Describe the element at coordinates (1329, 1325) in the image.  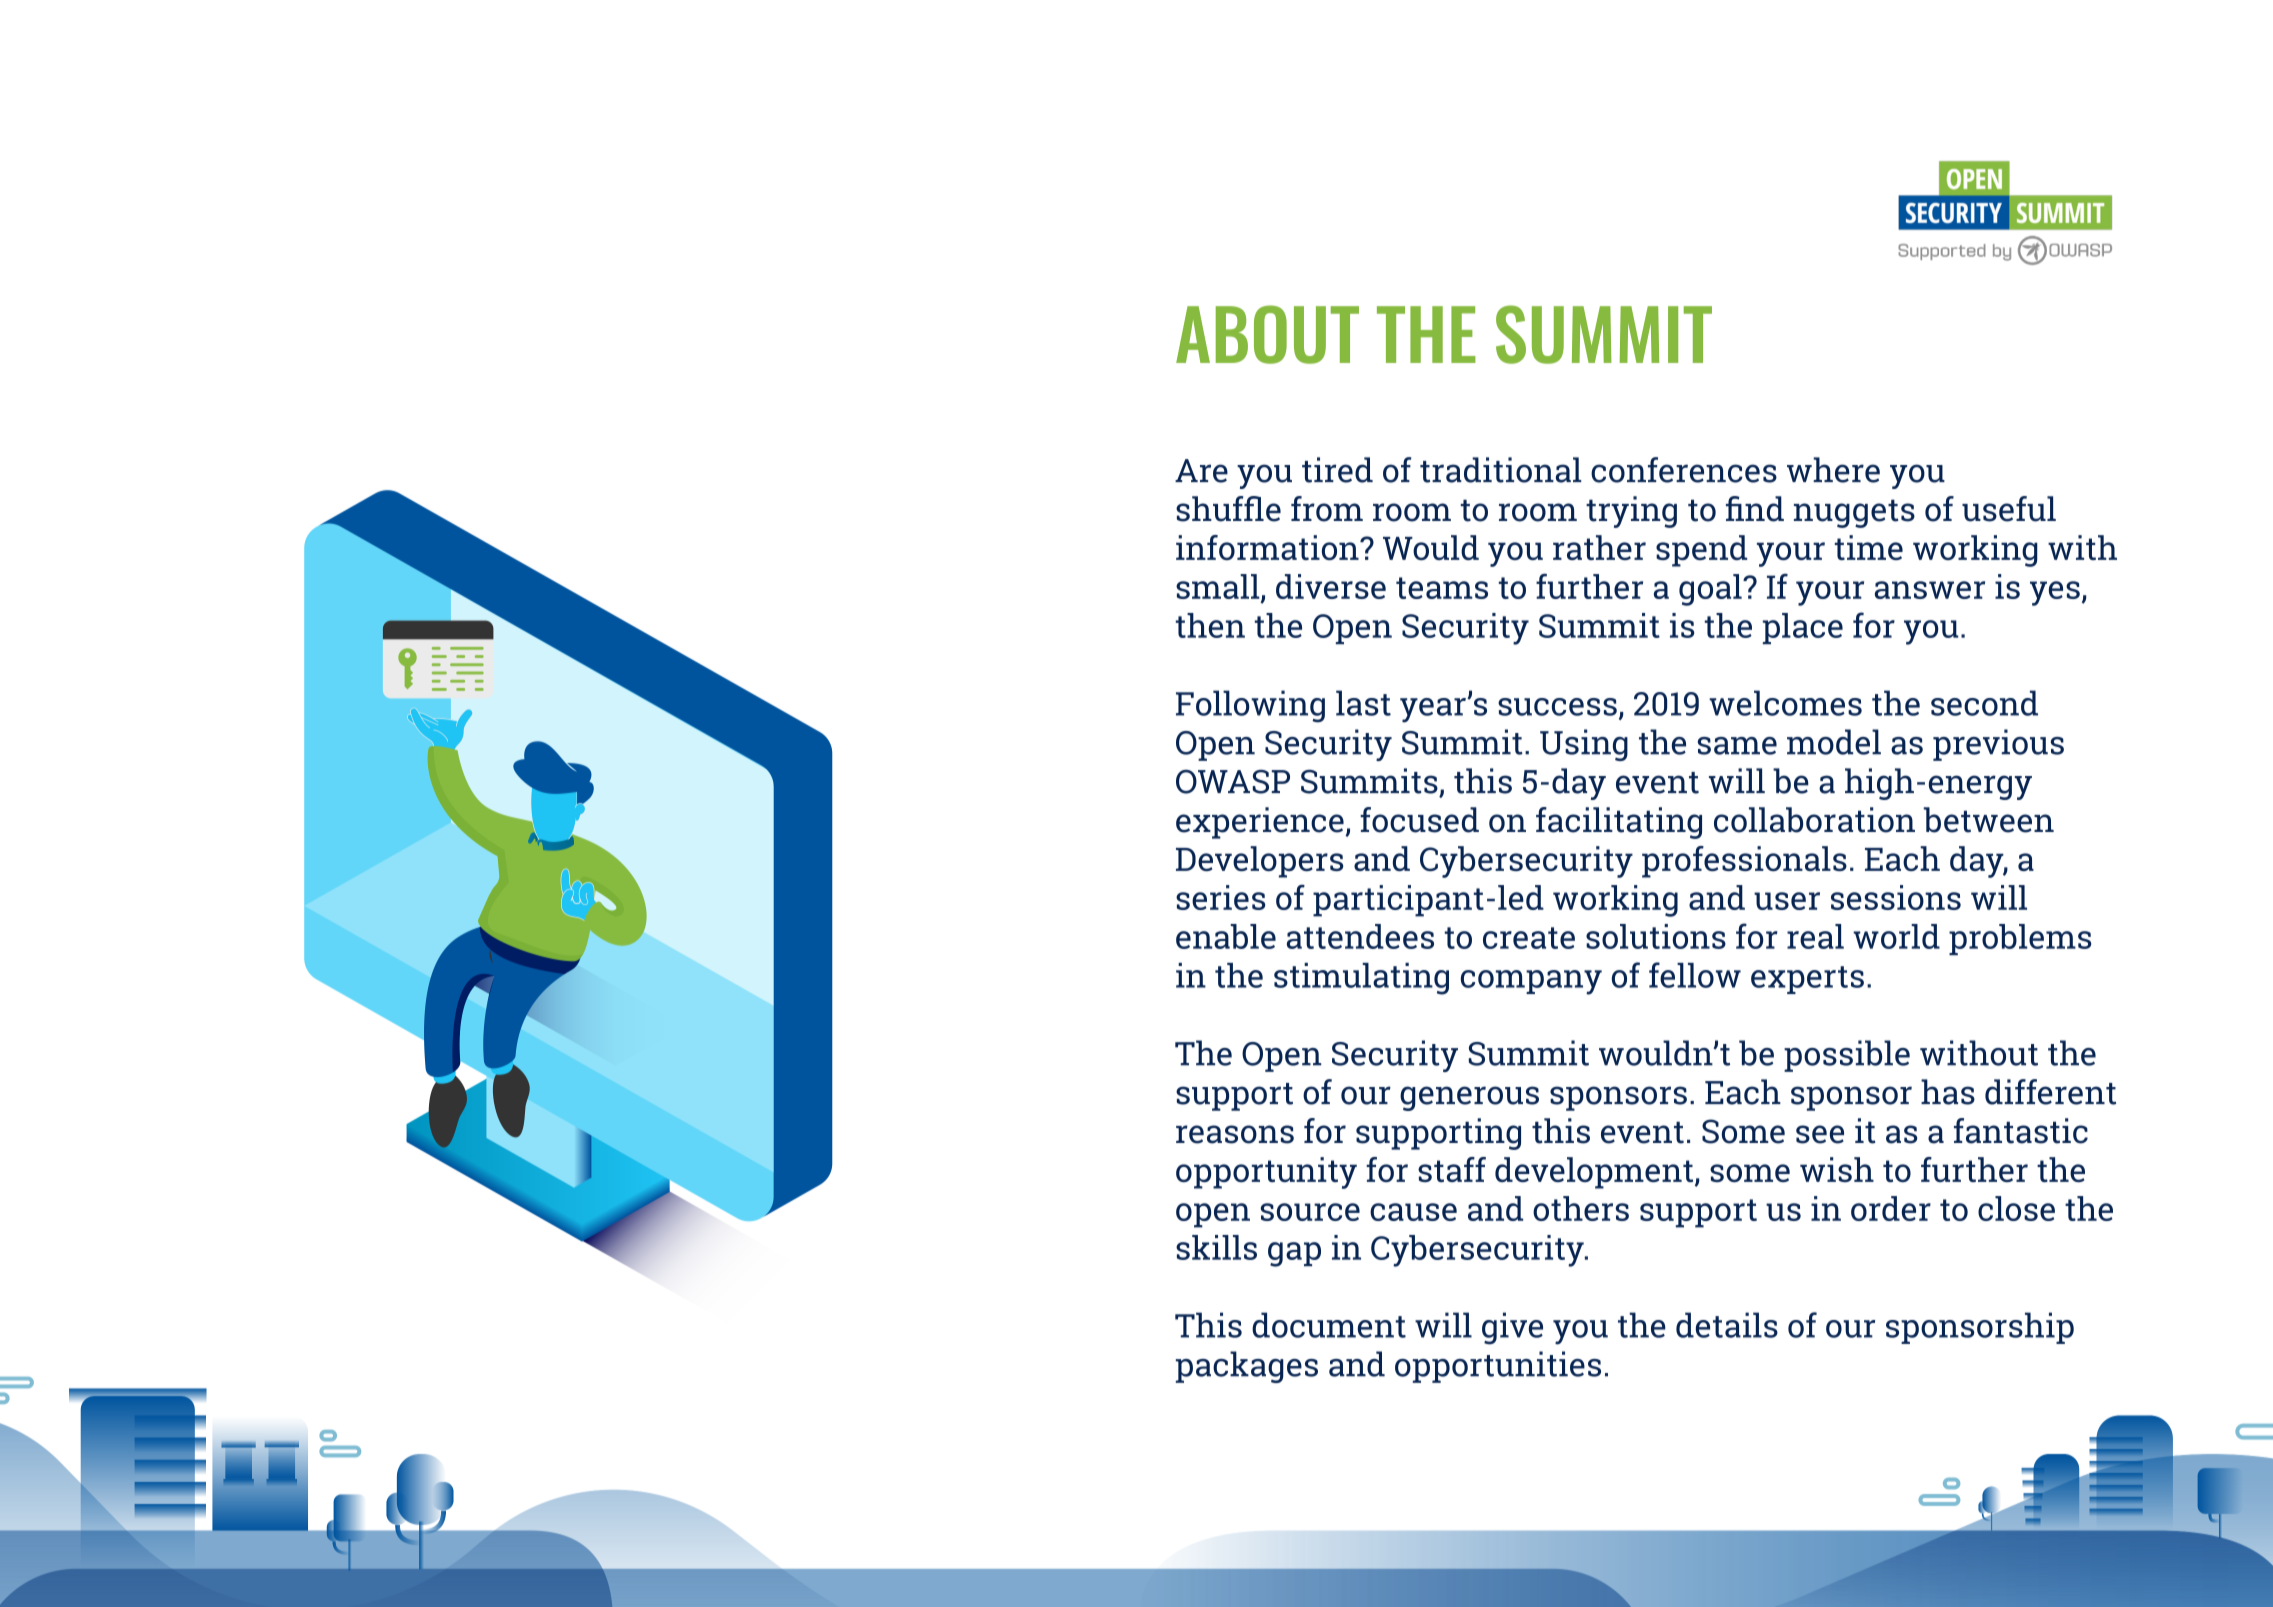
I see `document` at that location.
